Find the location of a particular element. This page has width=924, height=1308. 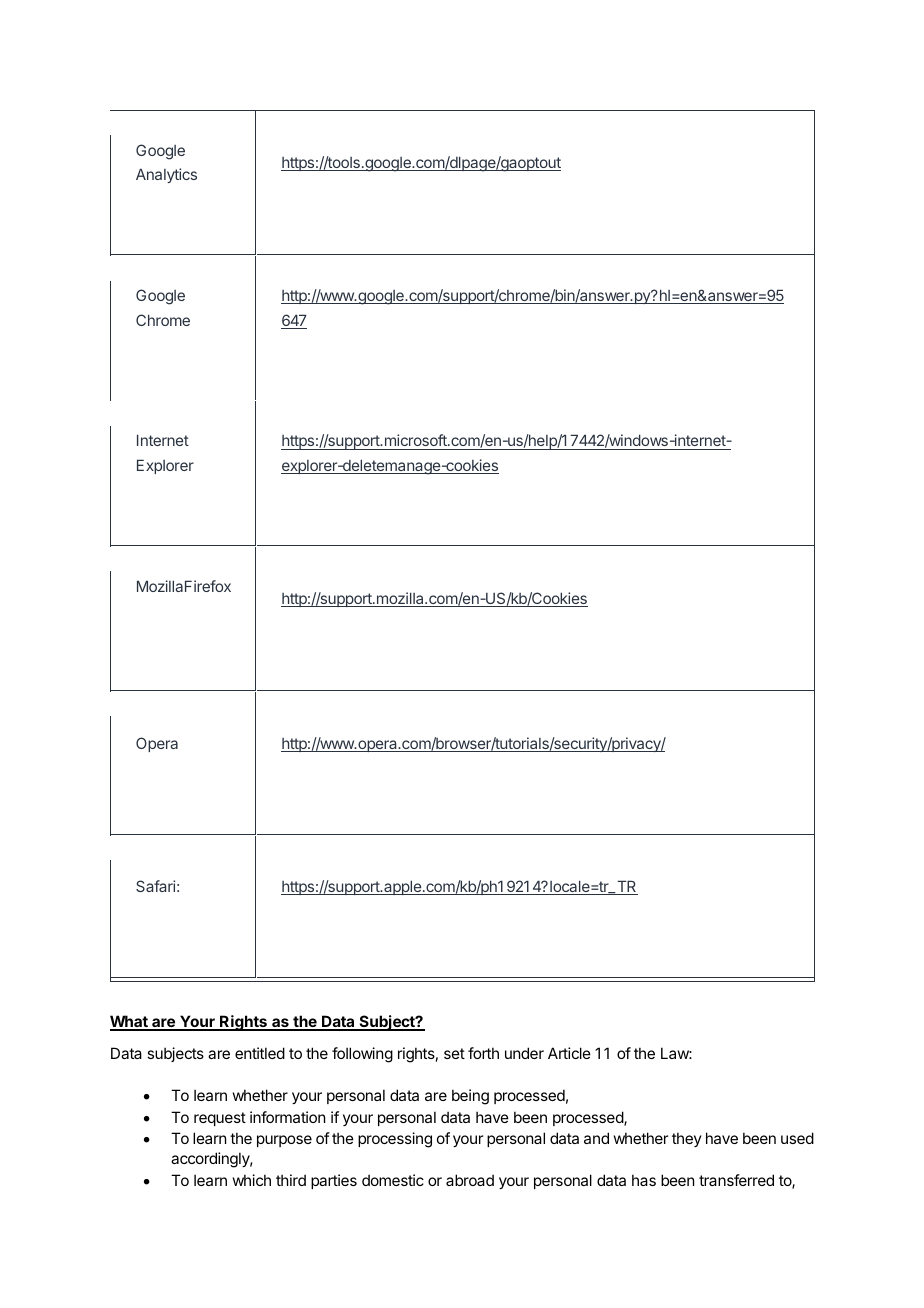

they is located at coordinates (687, 1139).
